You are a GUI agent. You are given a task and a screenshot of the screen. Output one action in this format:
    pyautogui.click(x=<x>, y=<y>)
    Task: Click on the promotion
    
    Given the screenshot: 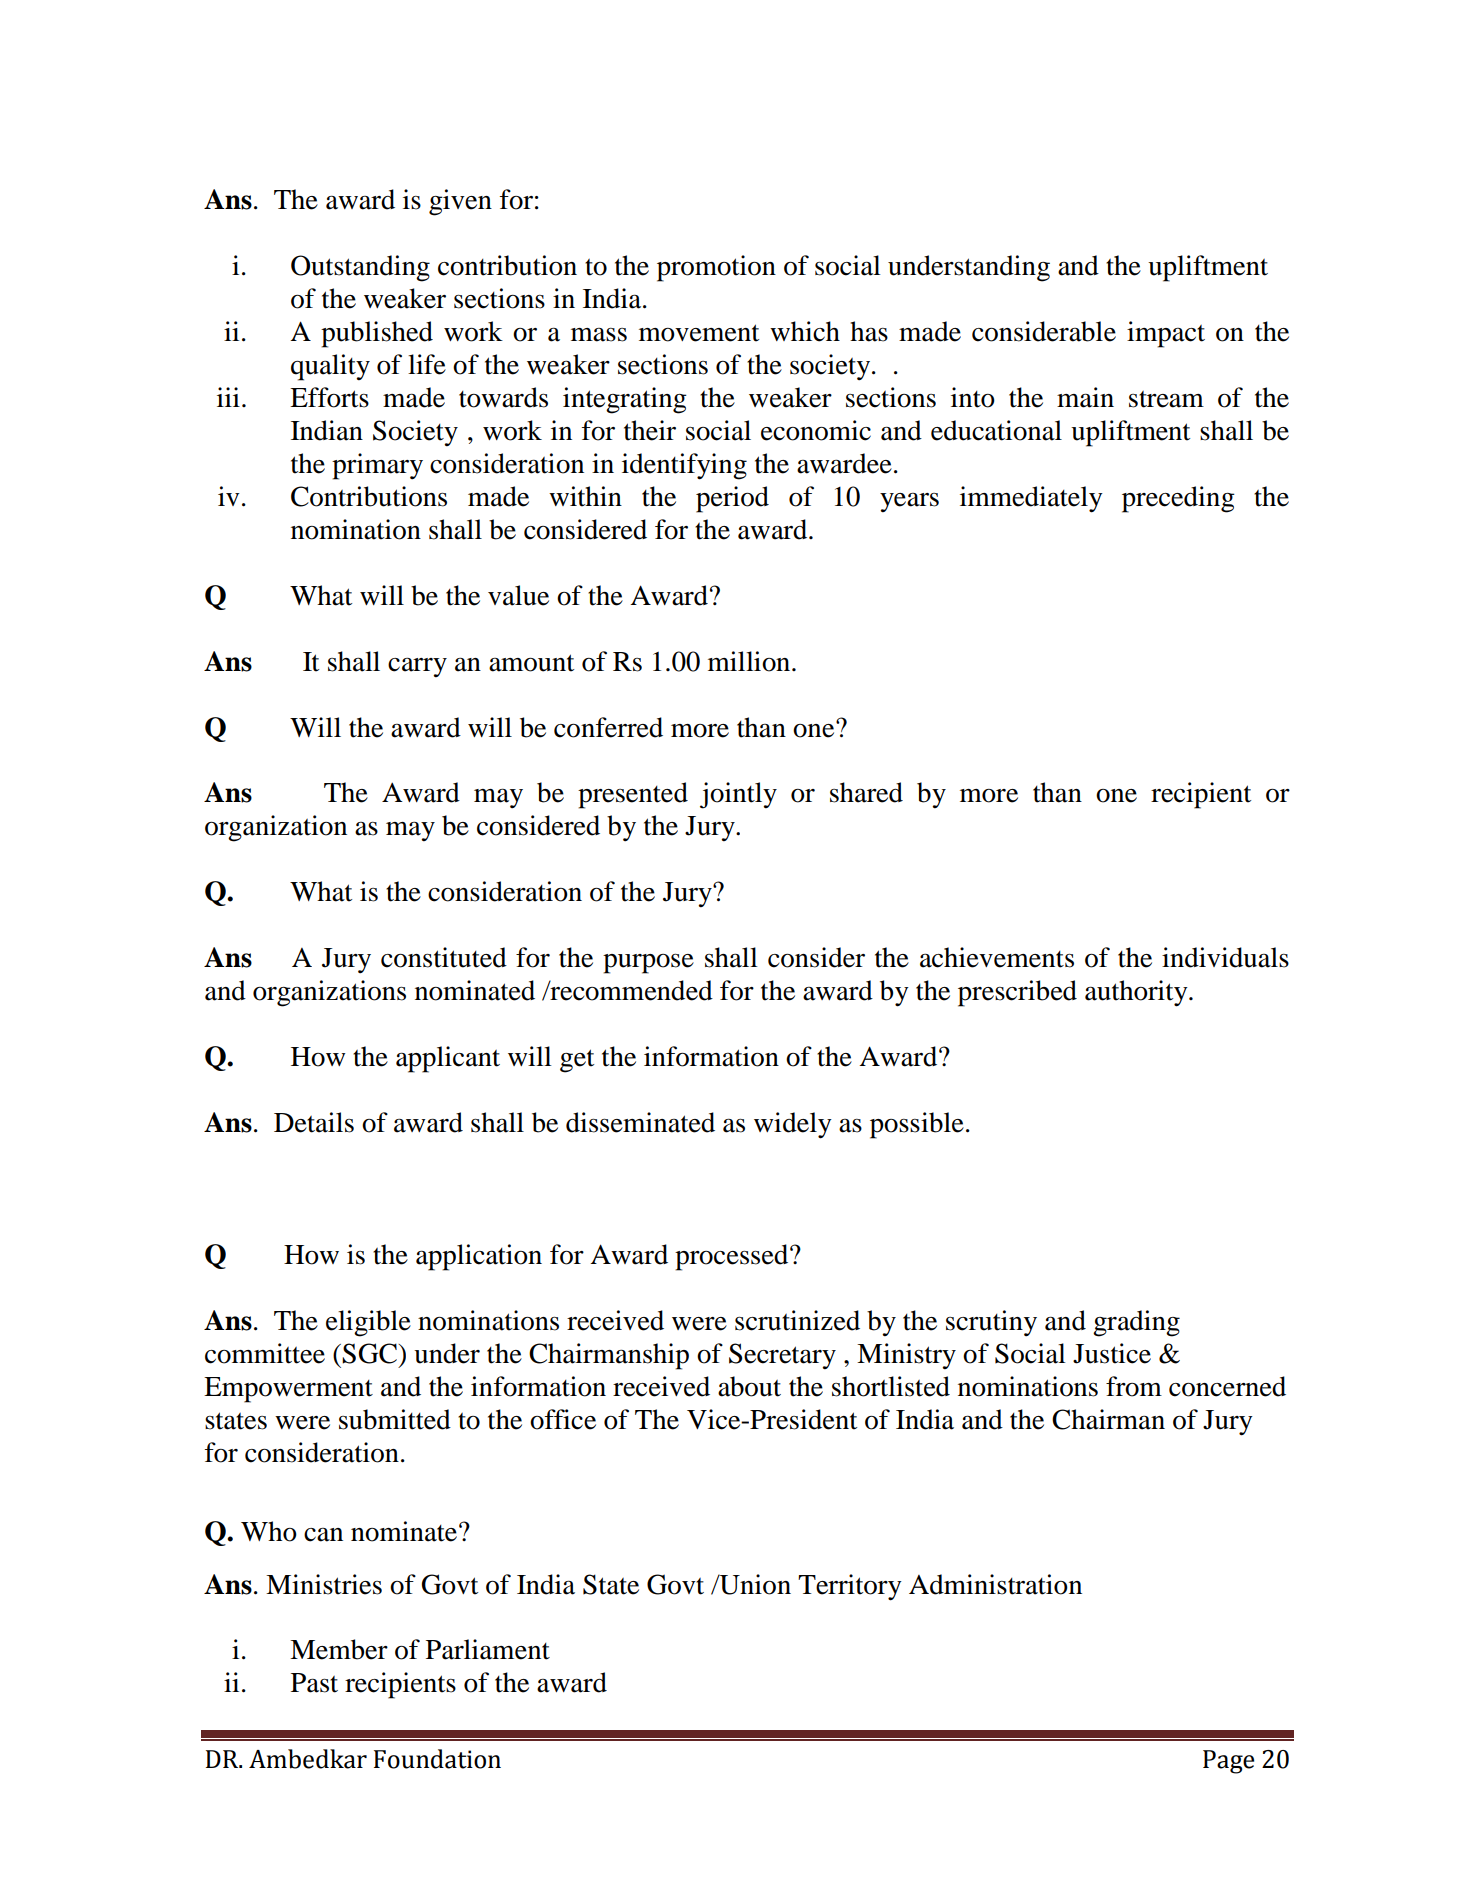 What is the action you would take?
    pyautogui.click(x=716, y=268)
